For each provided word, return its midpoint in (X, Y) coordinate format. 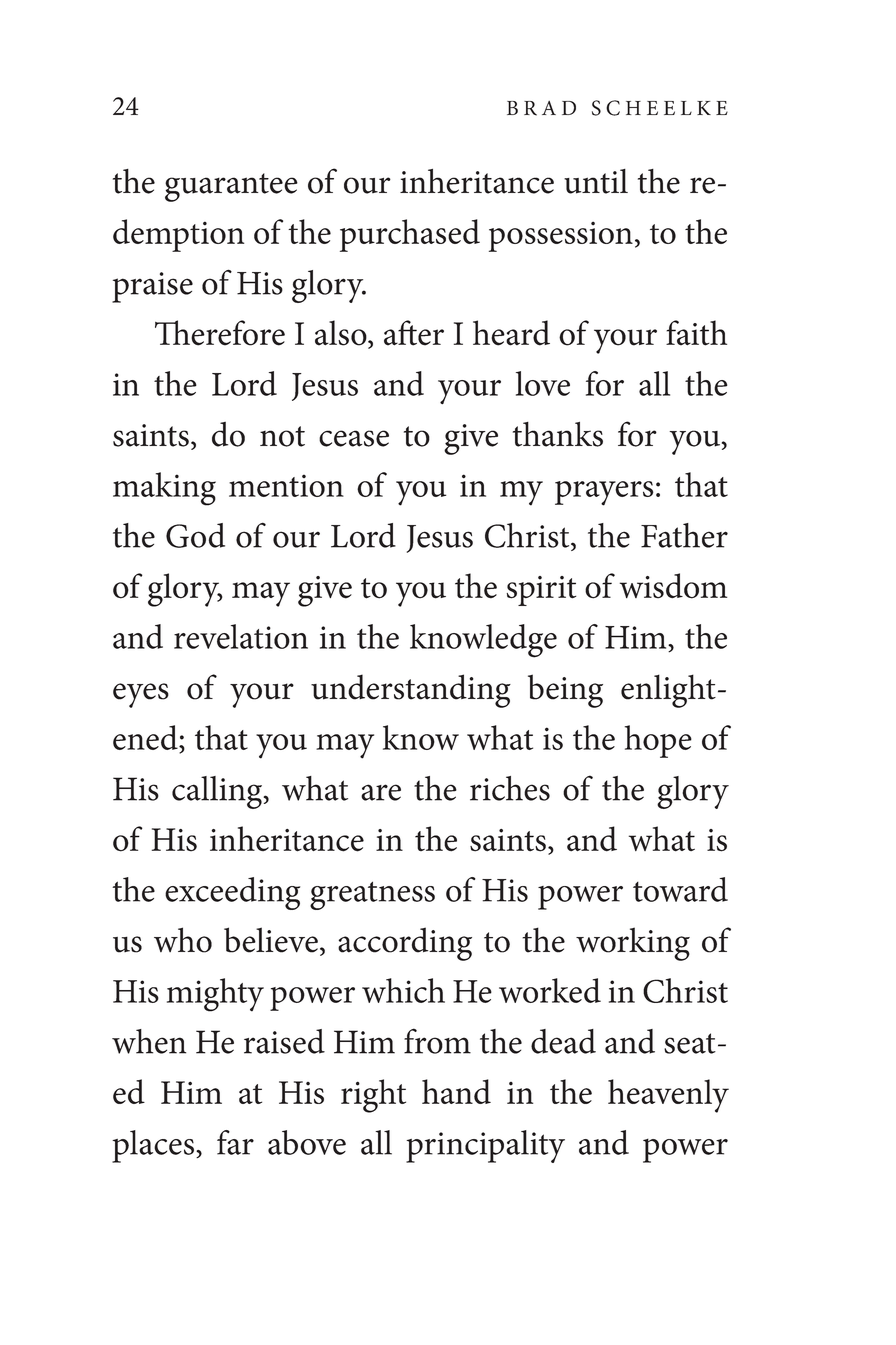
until (596, 181)
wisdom (673, 586)
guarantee (231, 187)
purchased (410, 235)
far (235, 1142)
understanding (411, 691)
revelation (241, 636)
